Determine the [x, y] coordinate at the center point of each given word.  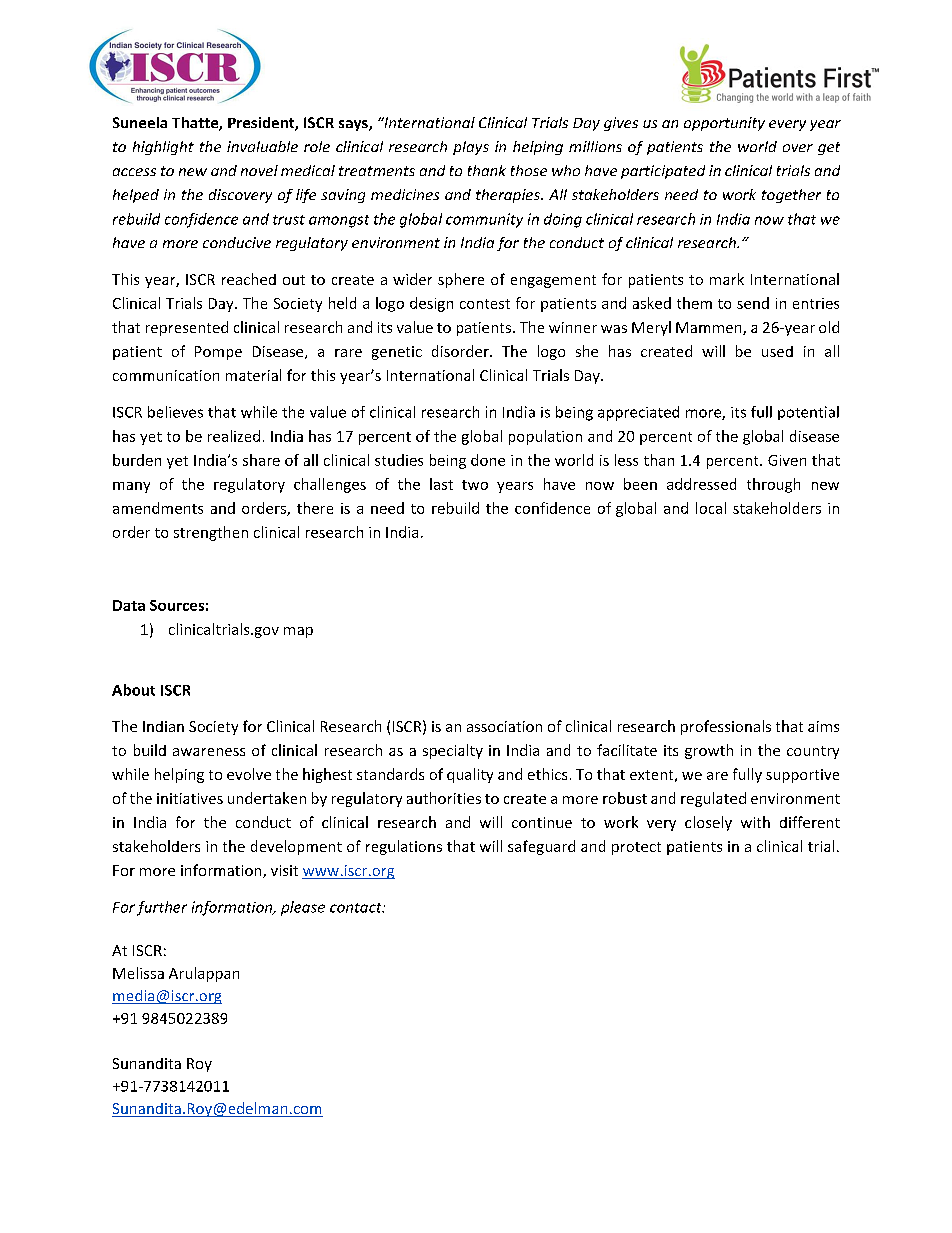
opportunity [724, 124]
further [162, 908]
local [711, 508]
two [475, 485]
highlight [163, 148]
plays [471, 148]
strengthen [211, 533]
